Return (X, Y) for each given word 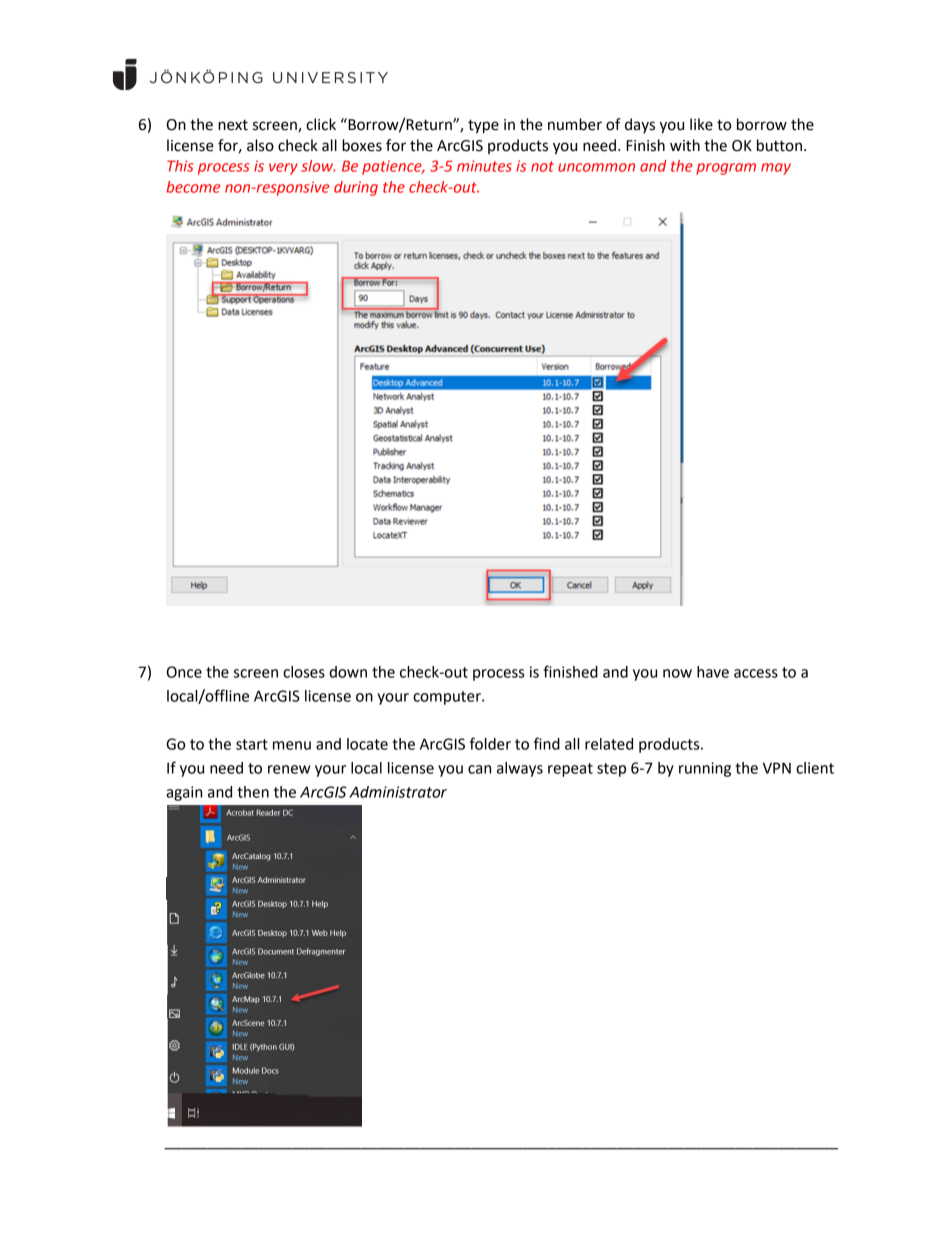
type (483, 126)
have (713, 672)
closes (304, 672)
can (479, 769)
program (726, 169)
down (348, 672)
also (260, 145)
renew (289, 769)
